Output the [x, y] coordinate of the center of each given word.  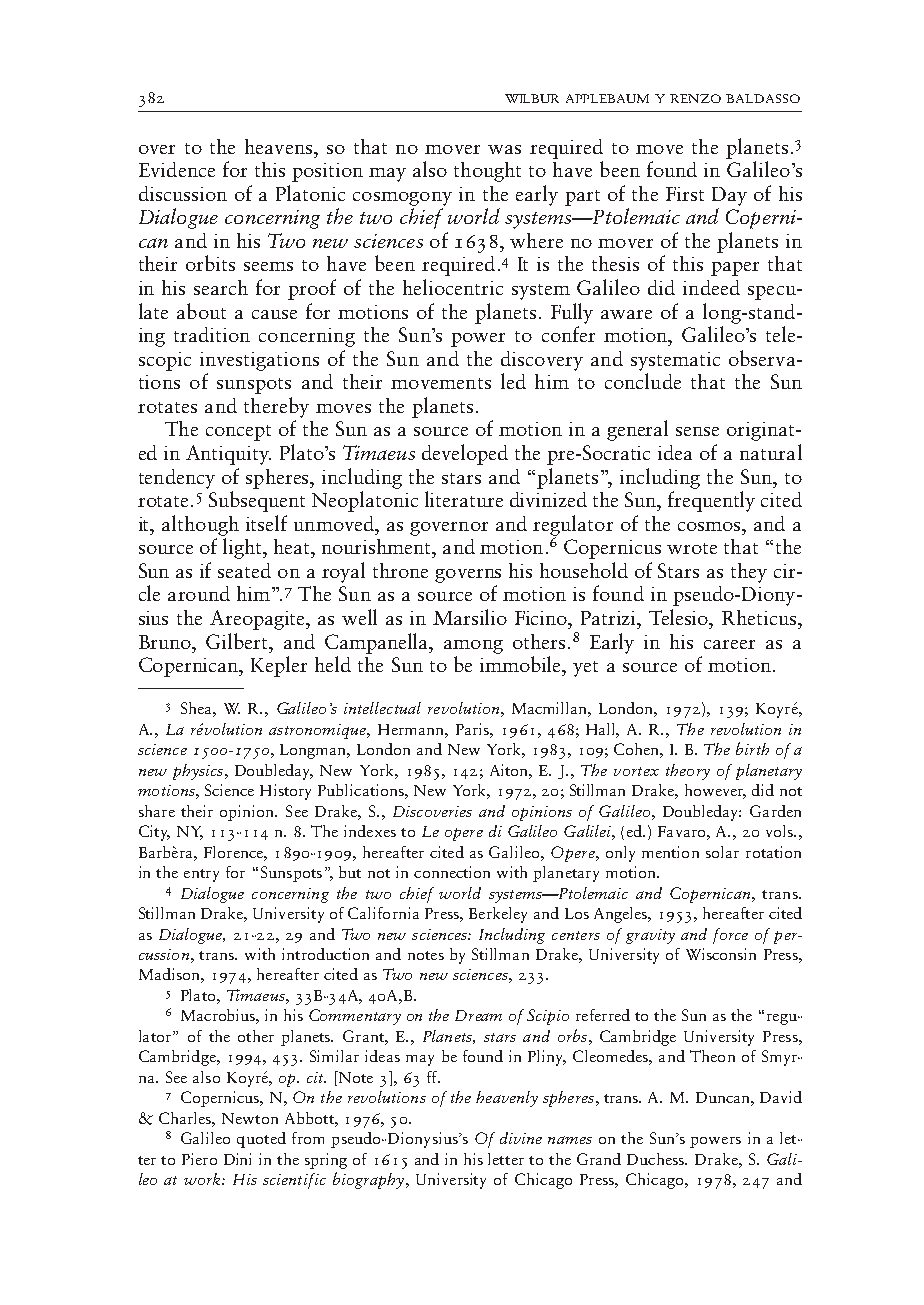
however [715, 791]
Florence [234, 852]
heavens [280, 146]
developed [465, 454]
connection [452, 872]
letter [506, 1159]
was [504, 149]
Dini [237, 1159]
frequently [711, 501]
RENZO [695, 98]
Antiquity [228, 455]
